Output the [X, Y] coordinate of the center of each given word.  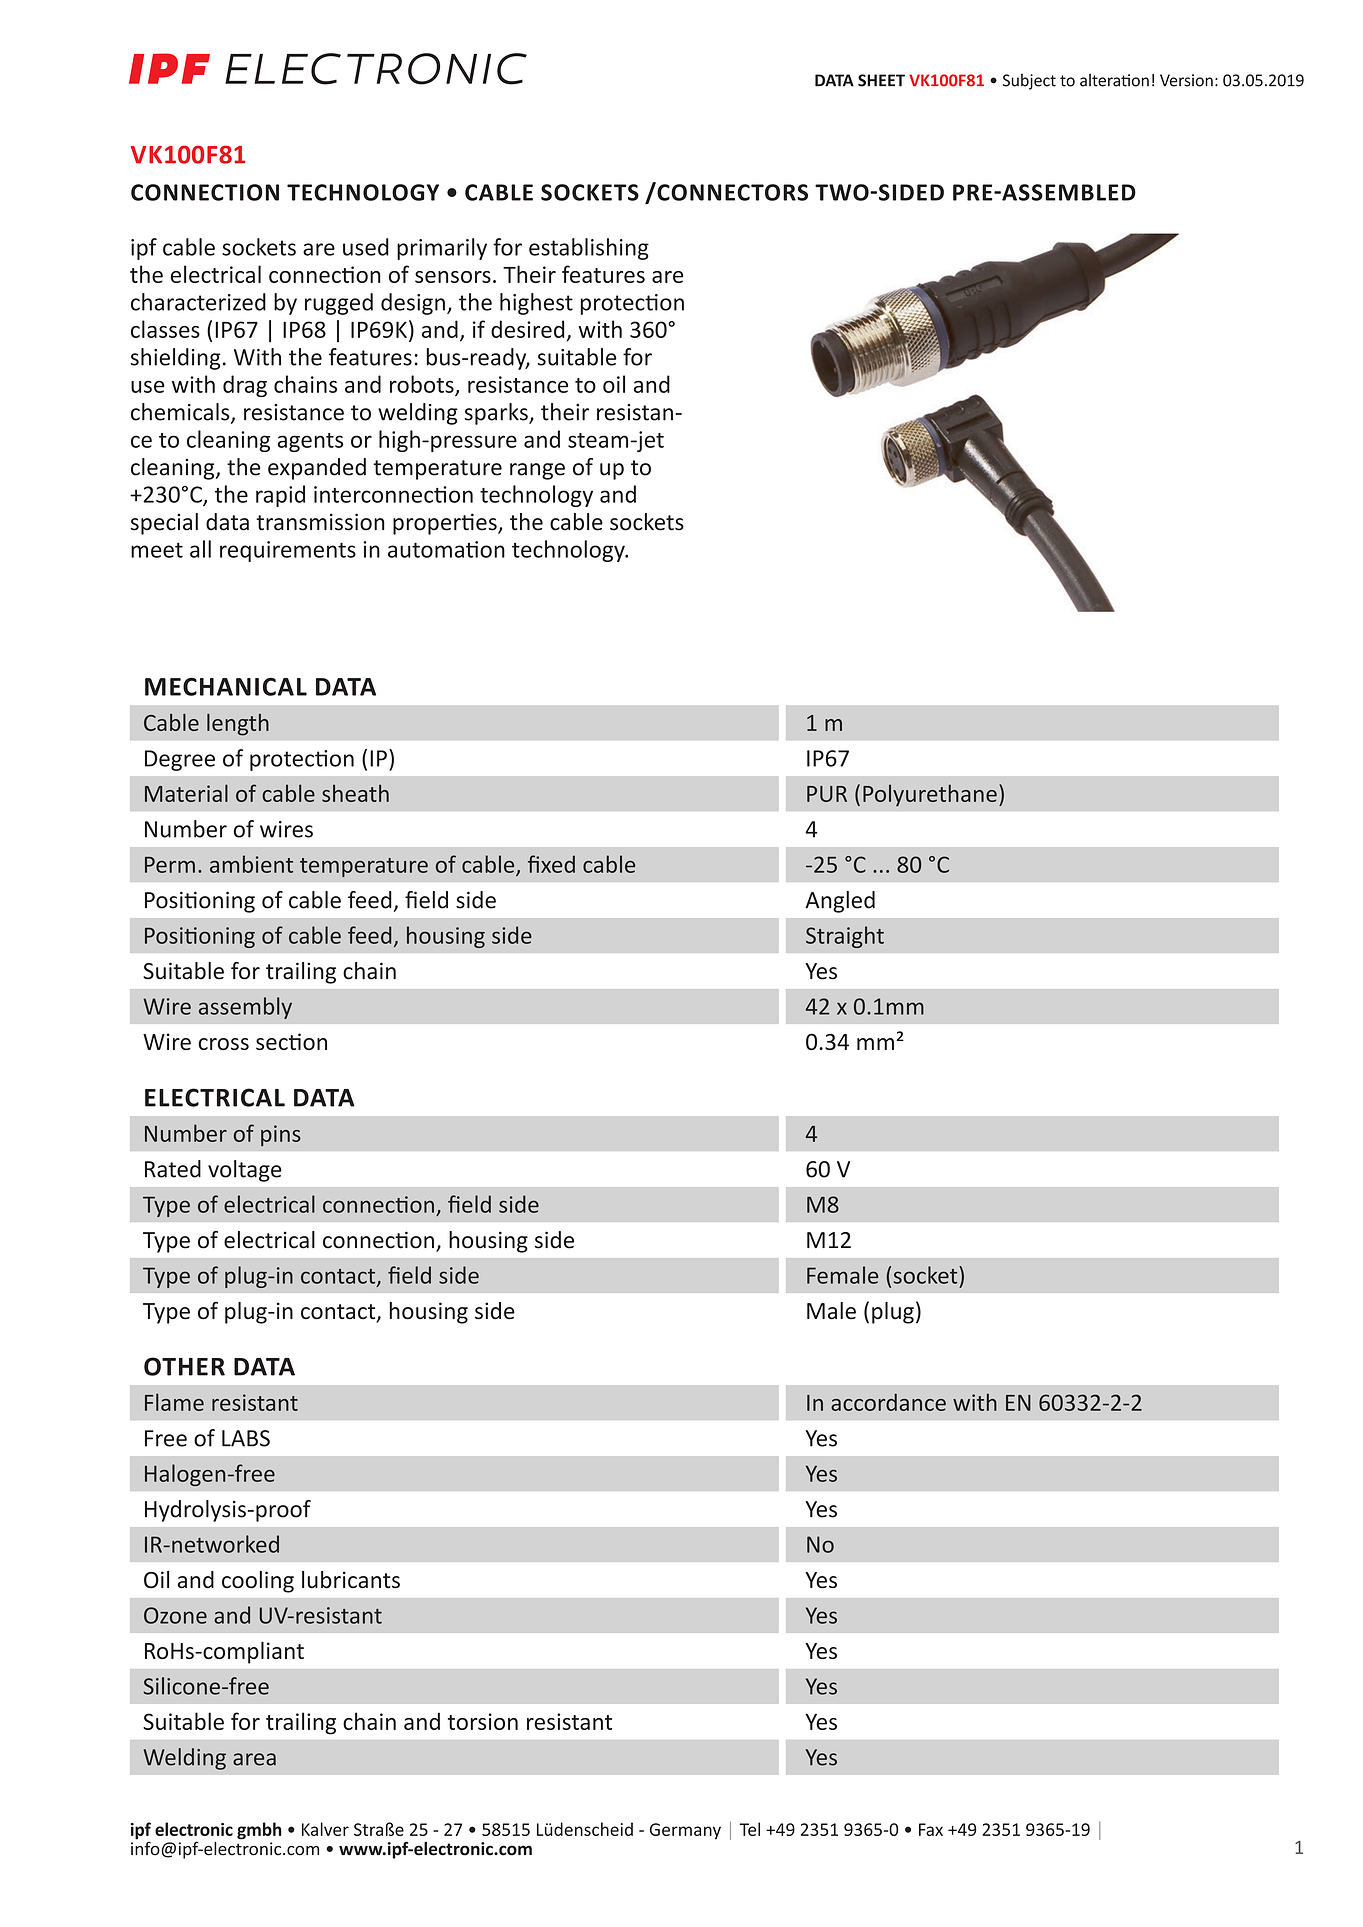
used [366, 247]
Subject [1029, 82]
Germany [685, 1831]
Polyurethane [930, 795]
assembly [245, 1008]
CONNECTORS [731, 191]
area [254, 1759]
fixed [551, 864]
